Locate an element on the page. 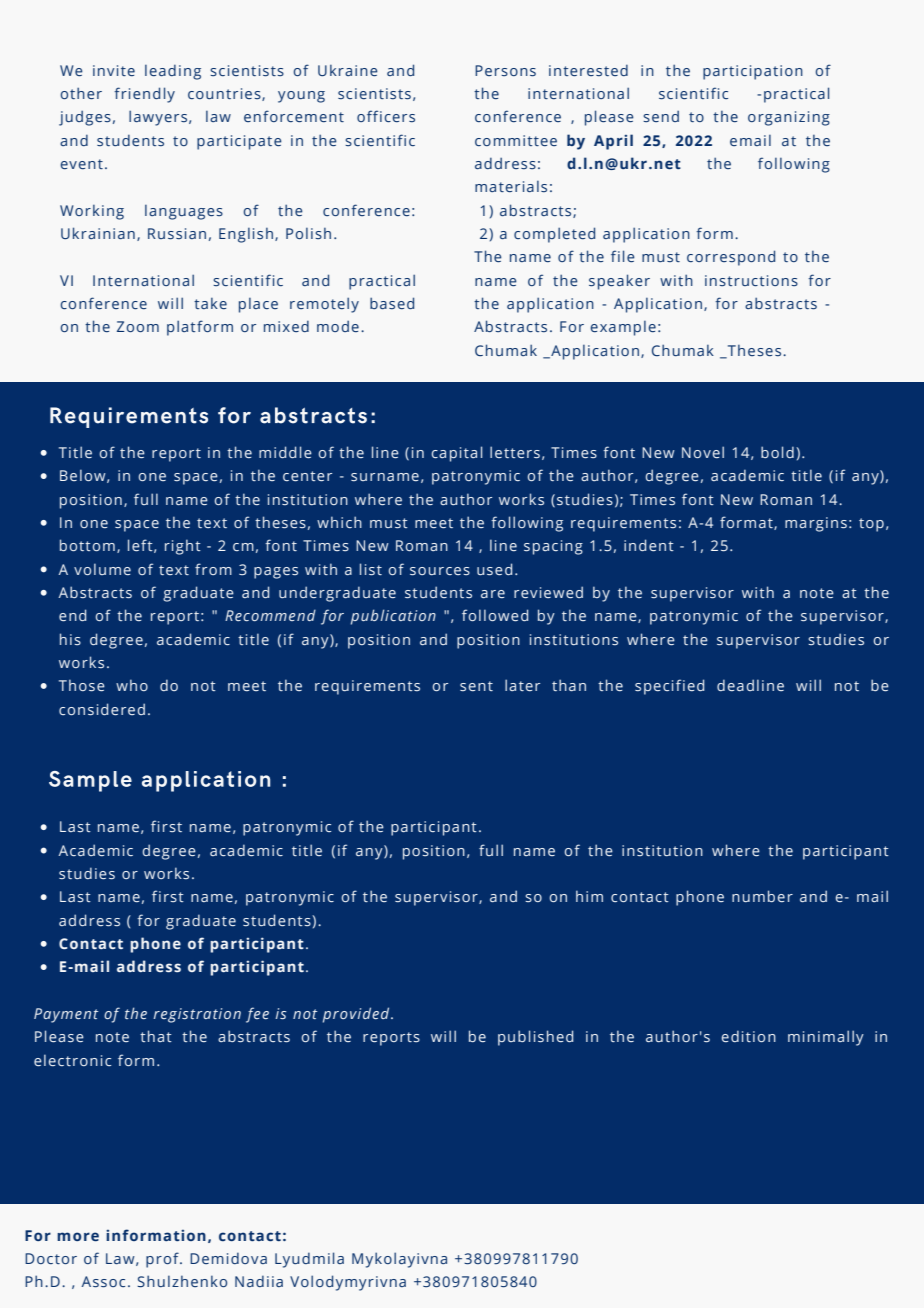 The width and height of the image is (924, 1308). friendly is located at coordinates (144, 95).
